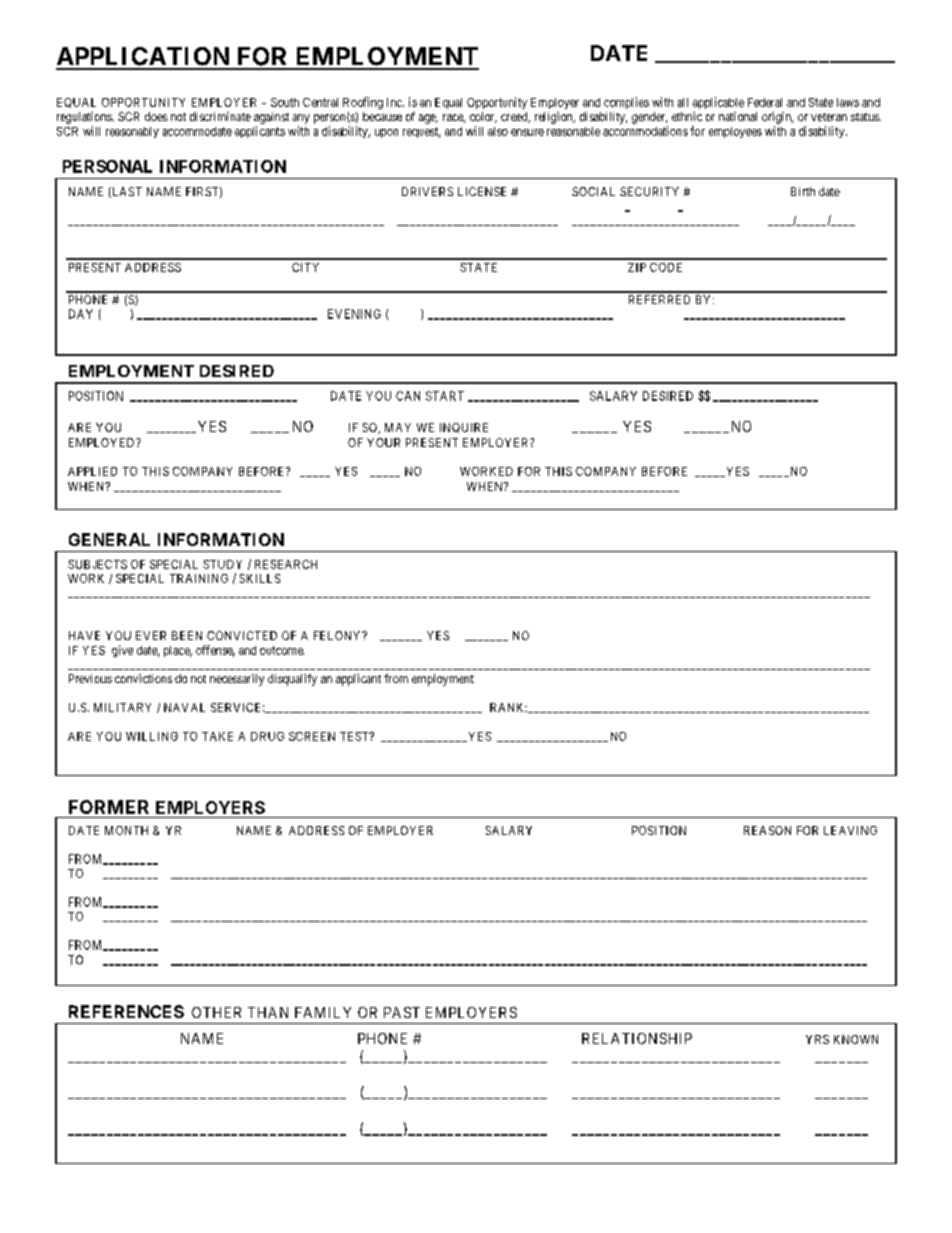 This screenshot has height=1233, width=952. Describe the element at coordinates (81, 314) in the screenshot. I see `DAY` at that location.
